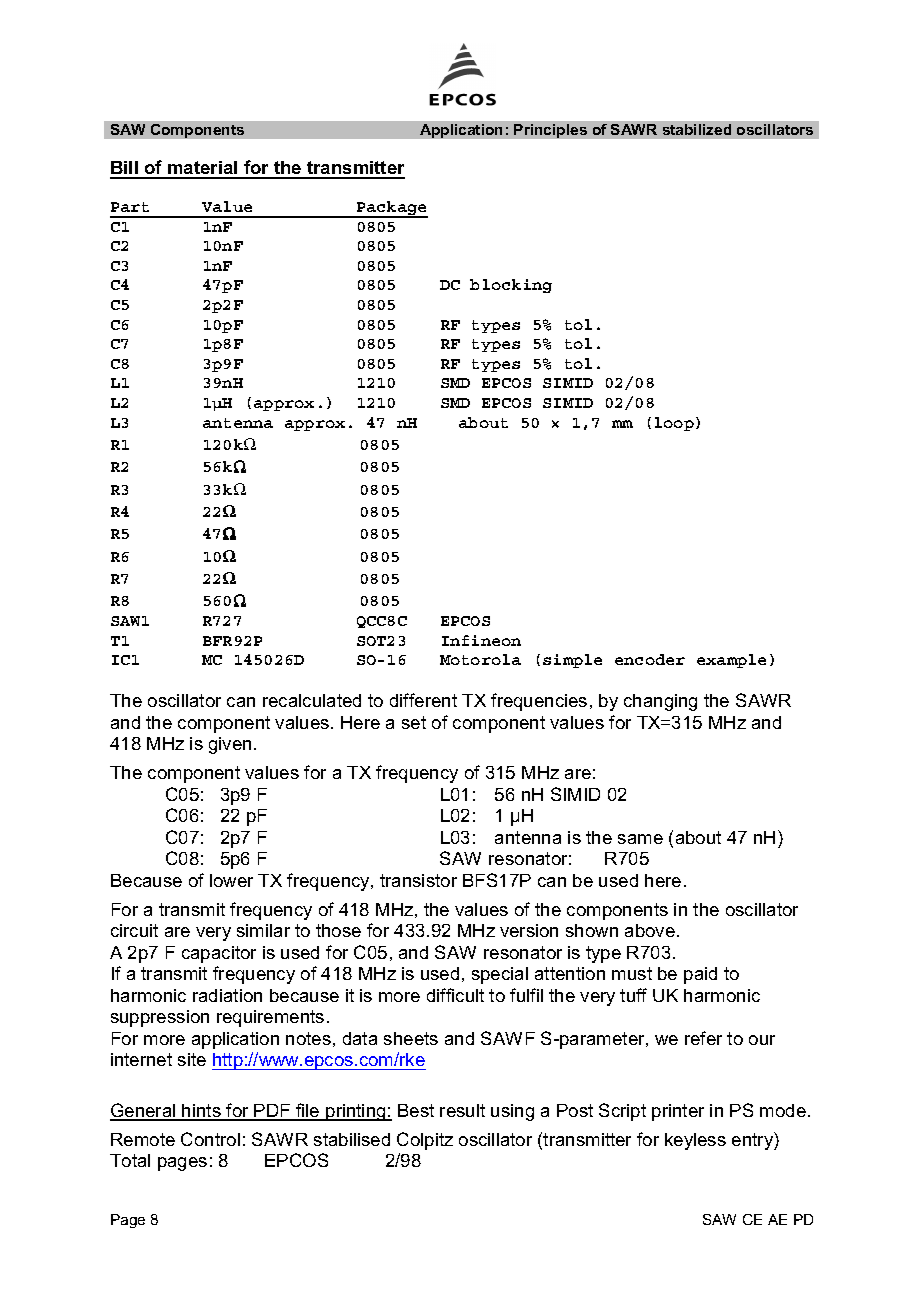 The width and height of the document is (924, 1308). What do you see at coordinates (480, 659) in the document?
I see `Motorola` at bounding box center [480, 659].
